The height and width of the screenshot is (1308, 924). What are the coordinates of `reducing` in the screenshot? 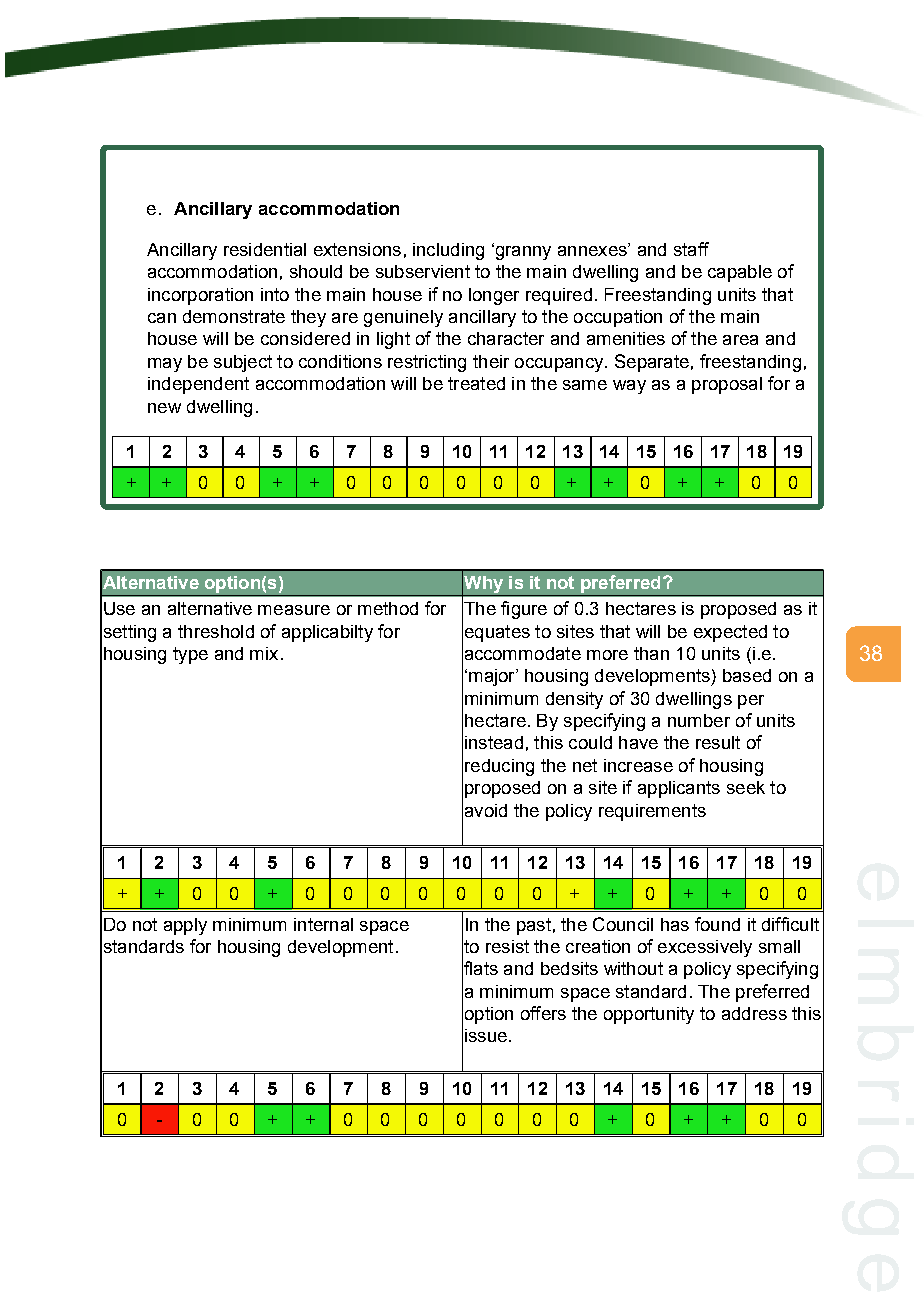 It's located at (499, 767).
